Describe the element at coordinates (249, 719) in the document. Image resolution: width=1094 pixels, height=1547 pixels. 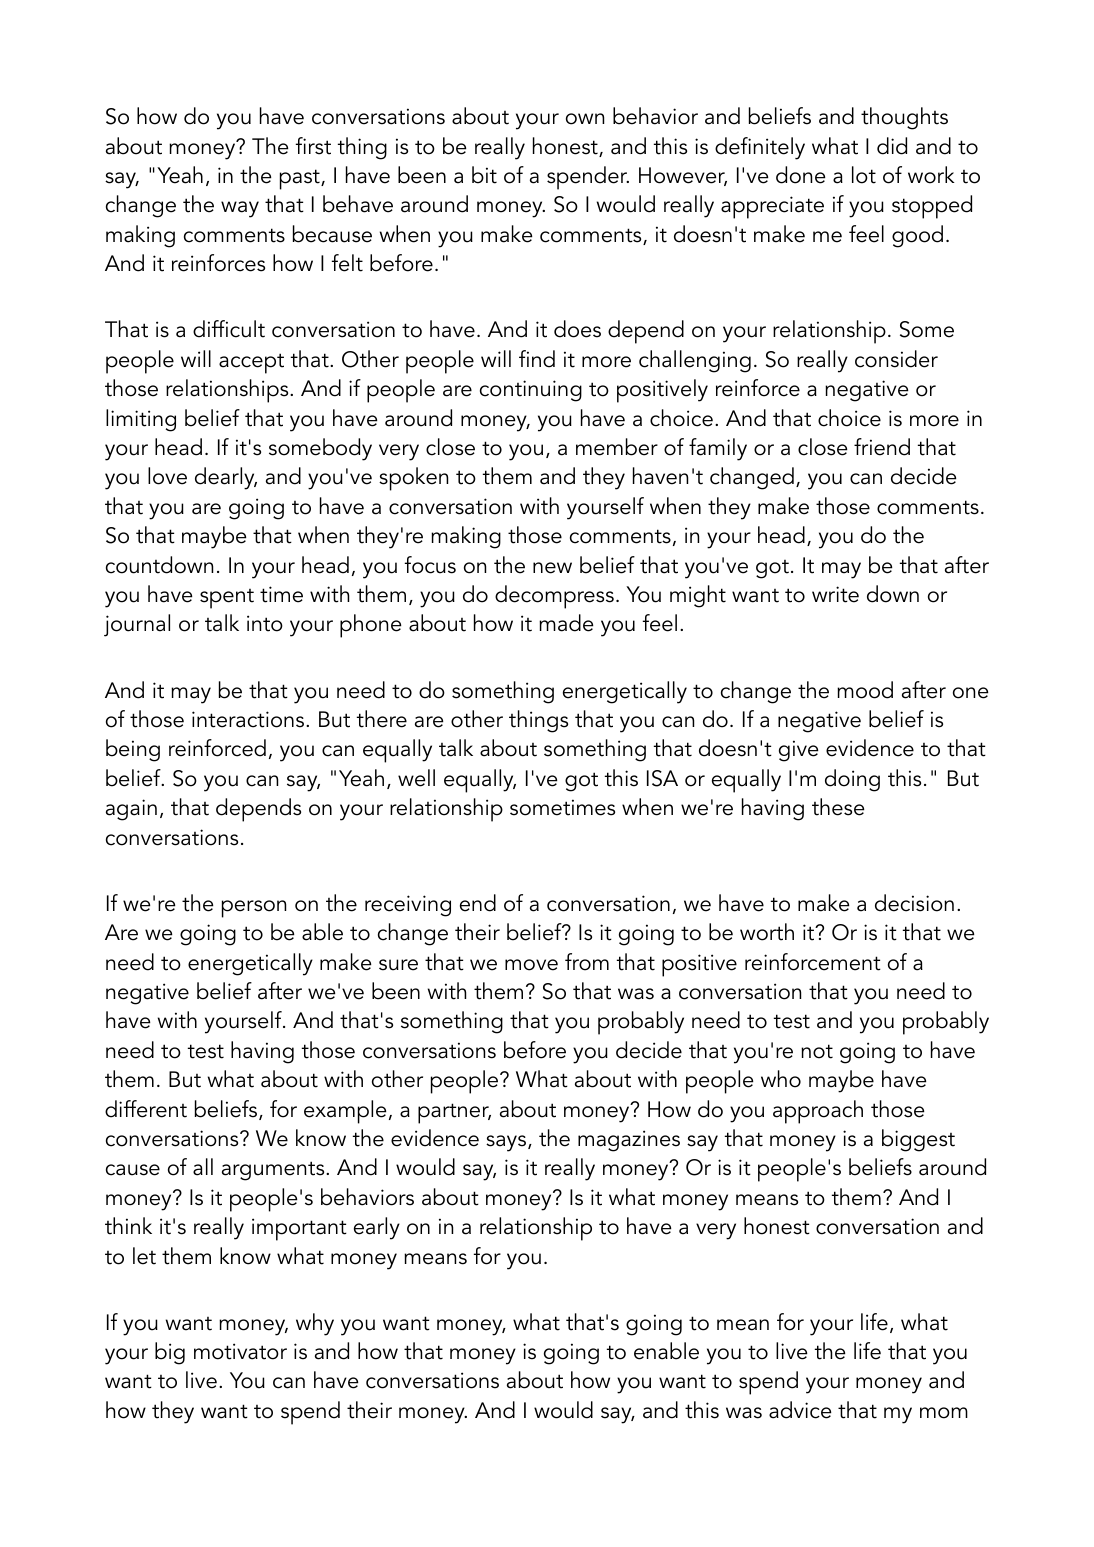
I see `interactions` at that location.
